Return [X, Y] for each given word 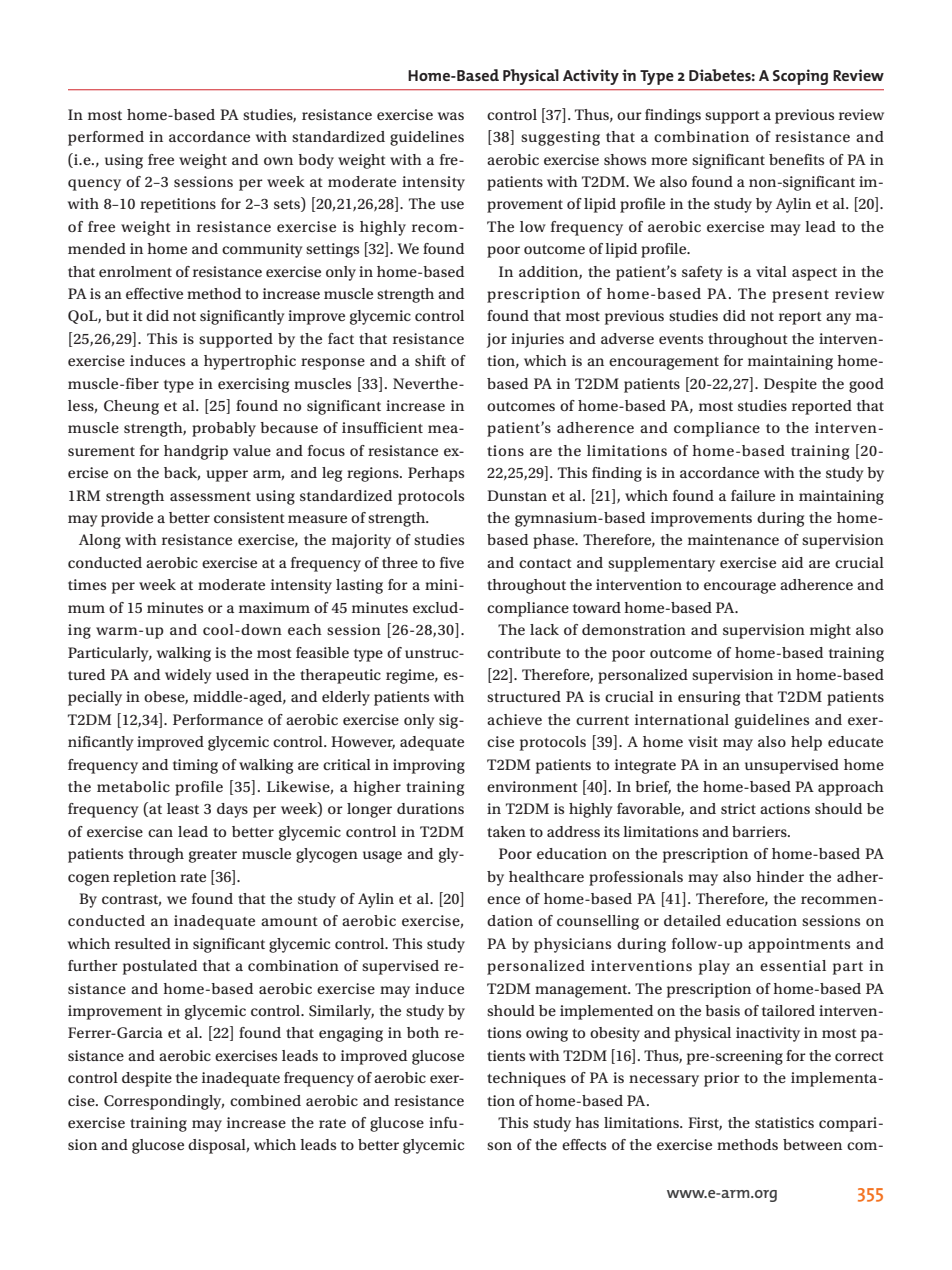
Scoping [800, 77]
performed [106, 138]
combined [265, 1100]
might [830, 631]
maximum [274, 607]
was [451, 116]
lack [544, 629]
